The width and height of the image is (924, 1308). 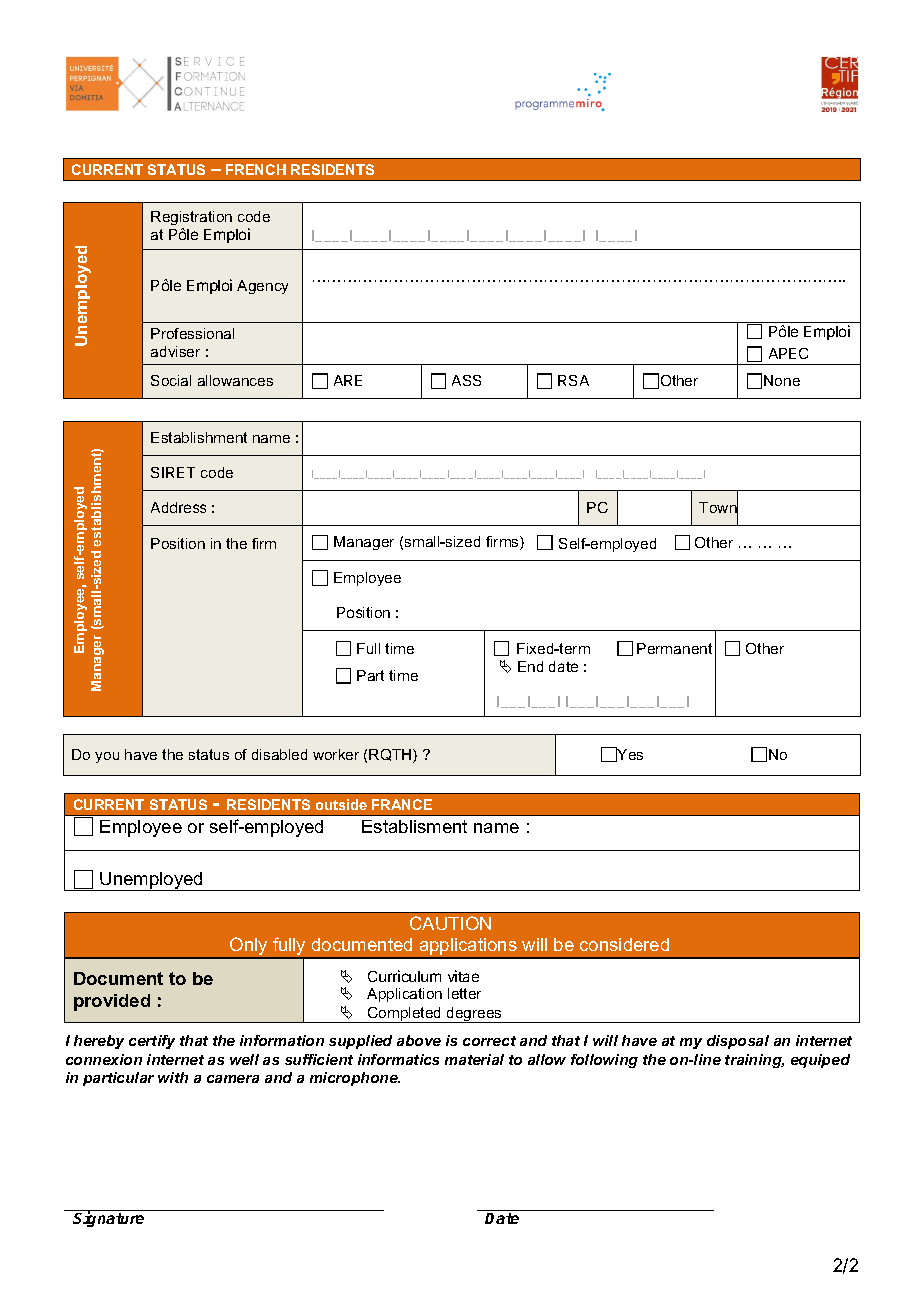 I want to click on Town, so click(x=718, y=508).
